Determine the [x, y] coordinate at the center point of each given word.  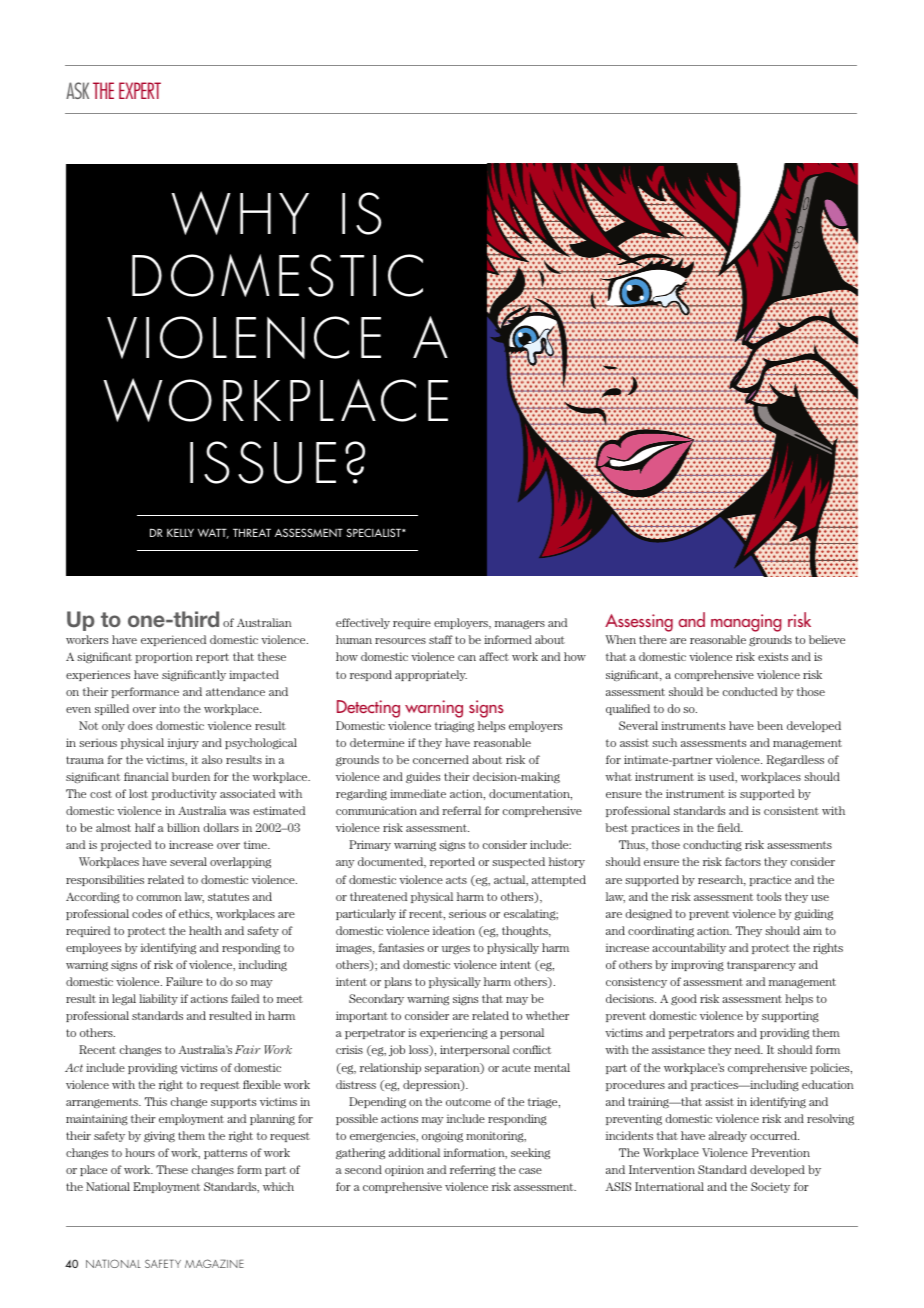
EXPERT [140, 90]
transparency [761, 966]
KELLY [180, 532]
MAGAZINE [214, 1263]
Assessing [639, 623]
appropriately [431, 675]
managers [520, 625]
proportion [164, 657]
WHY [240, 213]
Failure [184, 981]
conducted [750, 691]
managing [746, 623]
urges [456, 950]
